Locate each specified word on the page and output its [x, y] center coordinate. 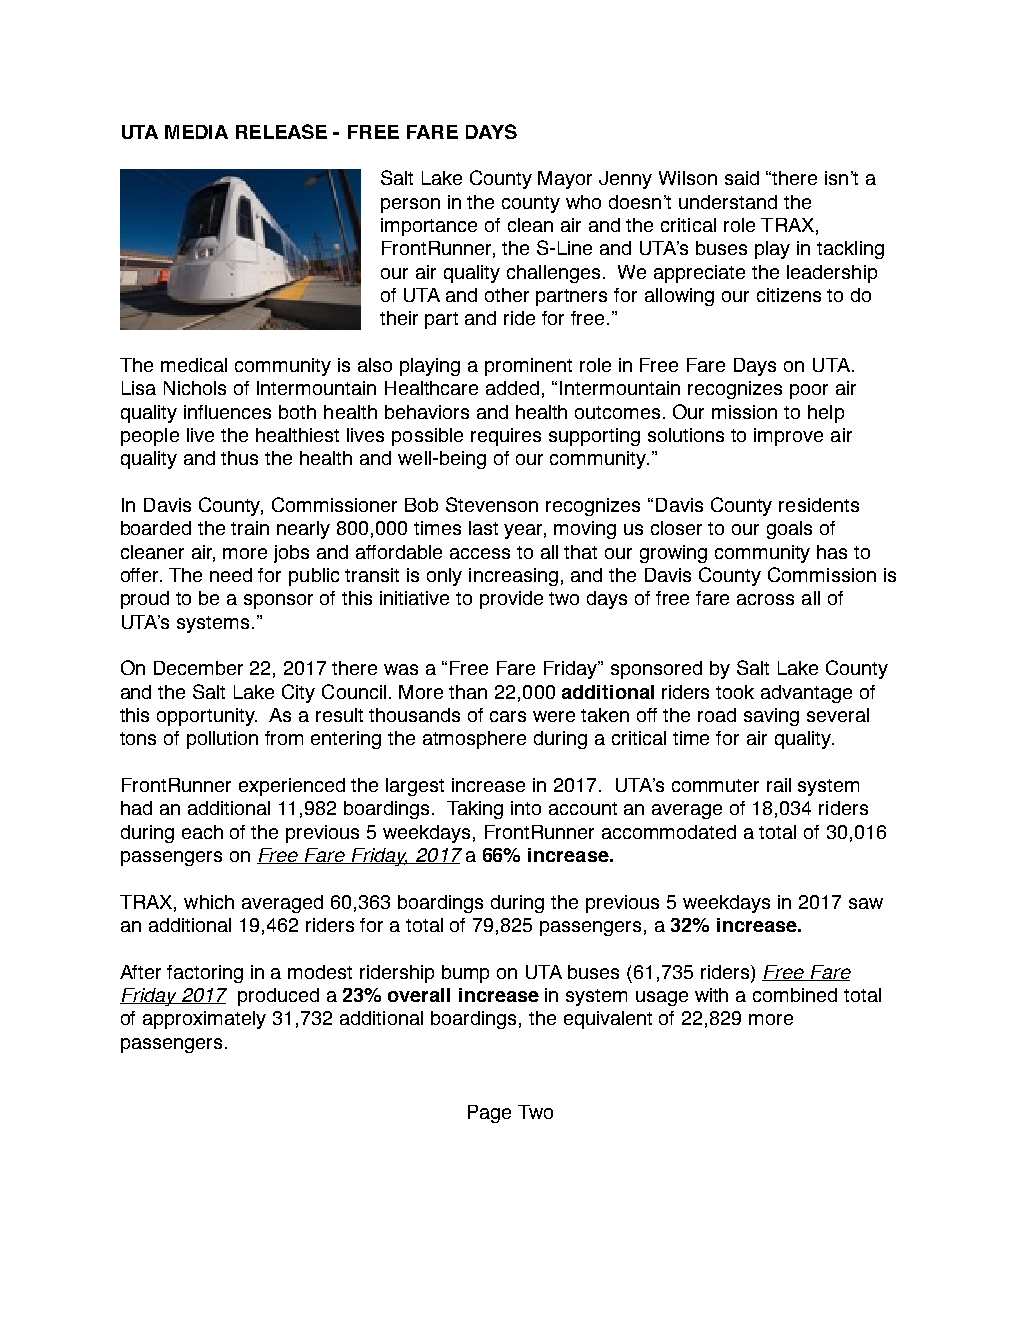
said [742, 178]
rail [779, 785]
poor [809, 391]
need [231, 575]
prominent [528, 367]
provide [511, 600]
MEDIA [196, 132]
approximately [204, 1020]
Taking [475, 810]
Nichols [195, 388]
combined [795, 995]
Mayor [565, 180]
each [202, 832]
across [765, 599]
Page [489, 1114]
